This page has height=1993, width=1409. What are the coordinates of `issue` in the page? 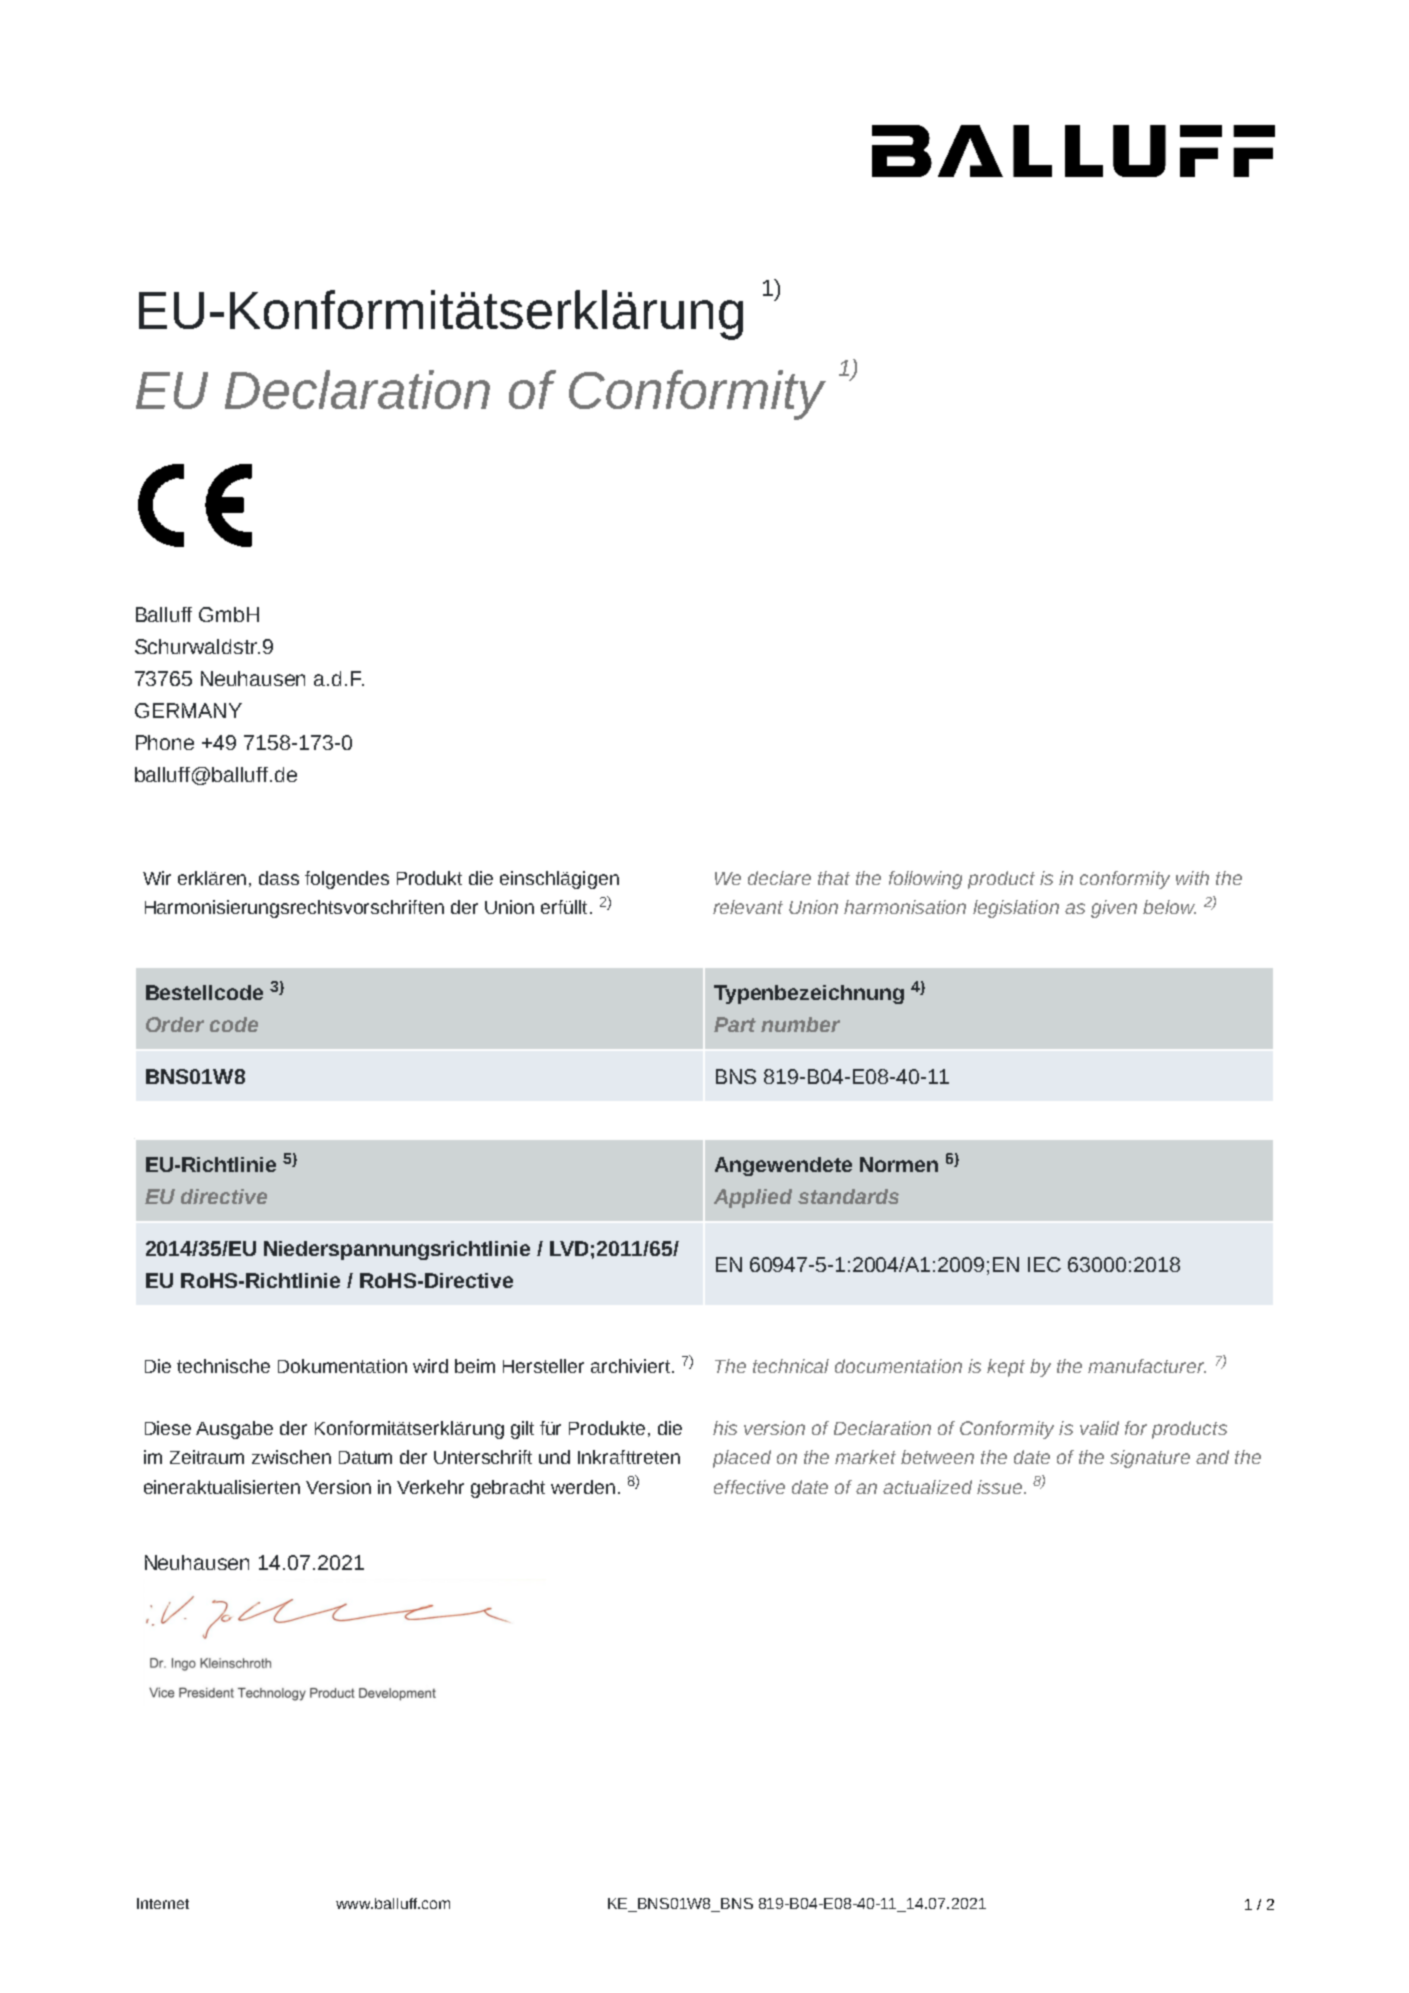 It's located at (999, 1487).
